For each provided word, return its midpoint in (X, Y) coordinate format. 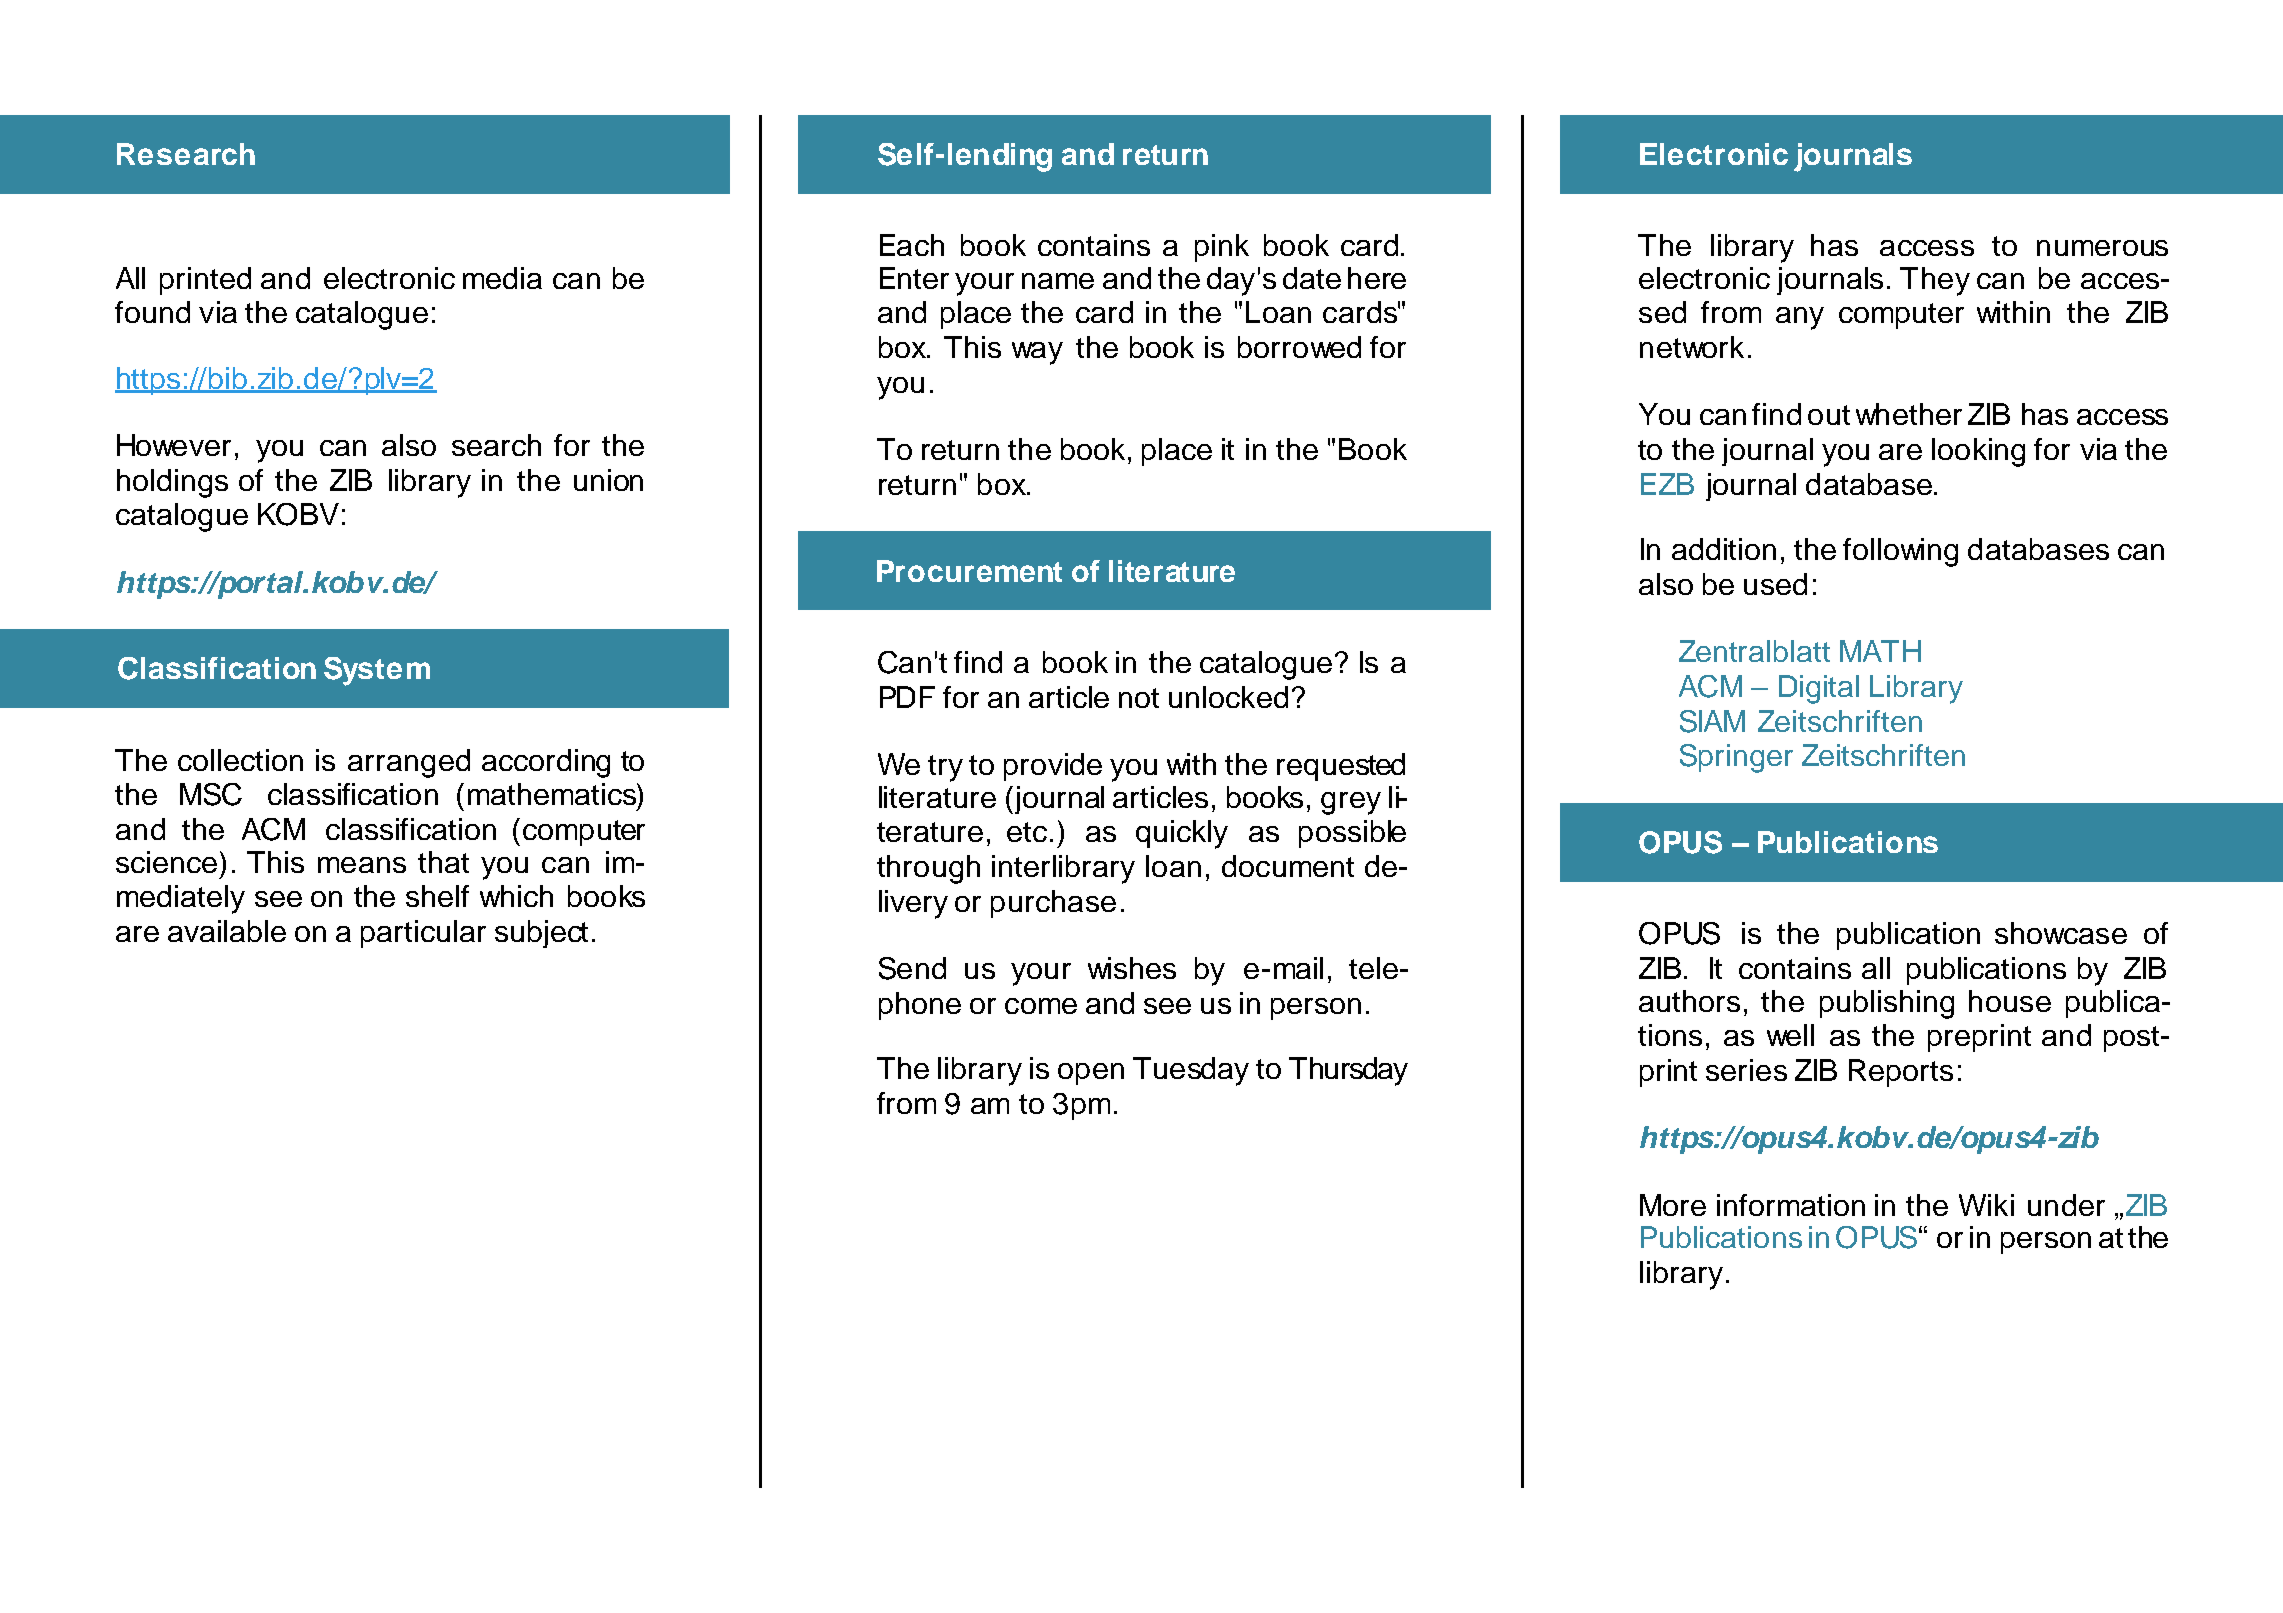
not (1139, 698)
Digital (1819, 689)
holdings (172, 483)
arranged (409, 763)
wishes (1132, 968)
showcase (2061, 933)
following (1900, 552)
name (1058, 281)
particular (423, 934)
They (1935, 281)
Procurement (969, 571)
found (152, 312)
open (1091, 1074)
